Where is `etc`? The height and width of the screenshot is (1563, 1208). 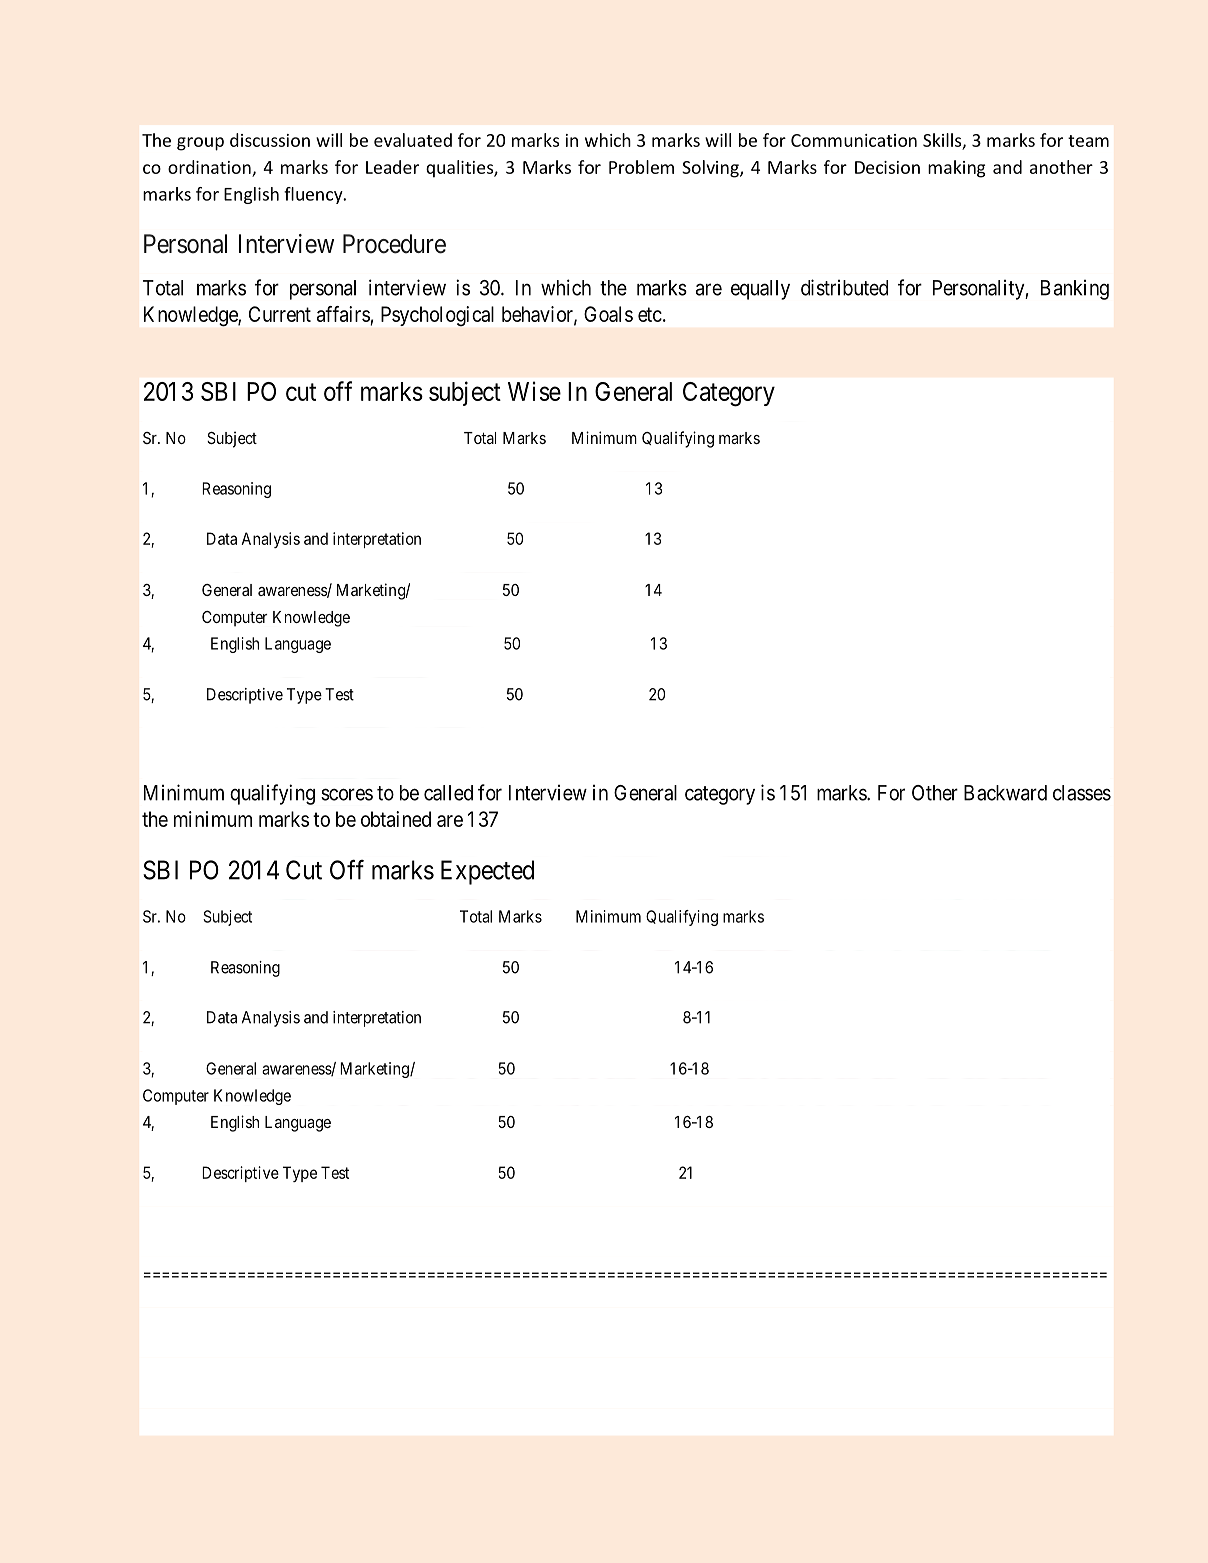
etc is located at coordinates (650, 314).
